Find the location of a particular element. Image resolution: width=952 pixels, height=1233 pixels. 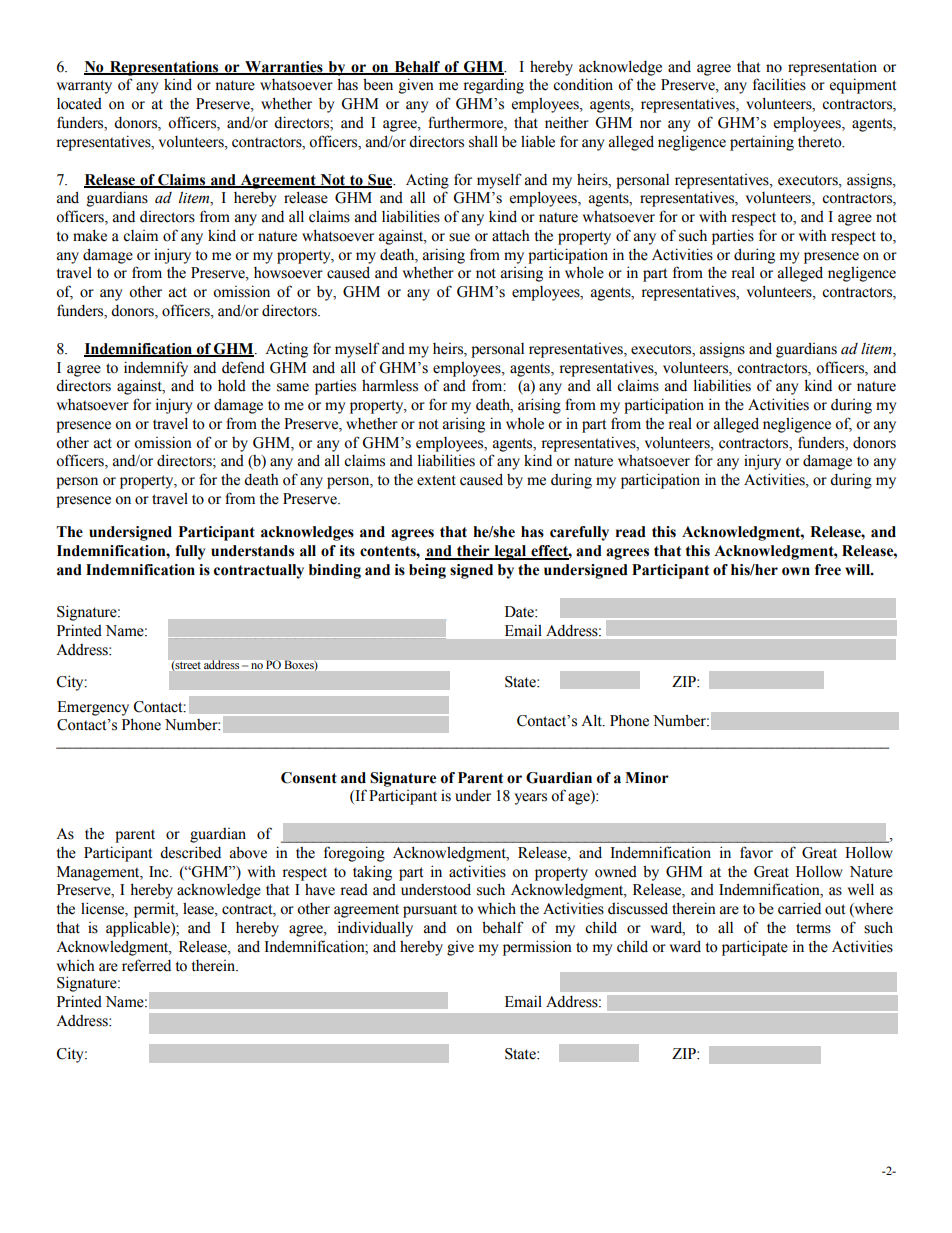

referred is located at coordinates (146, 965).
